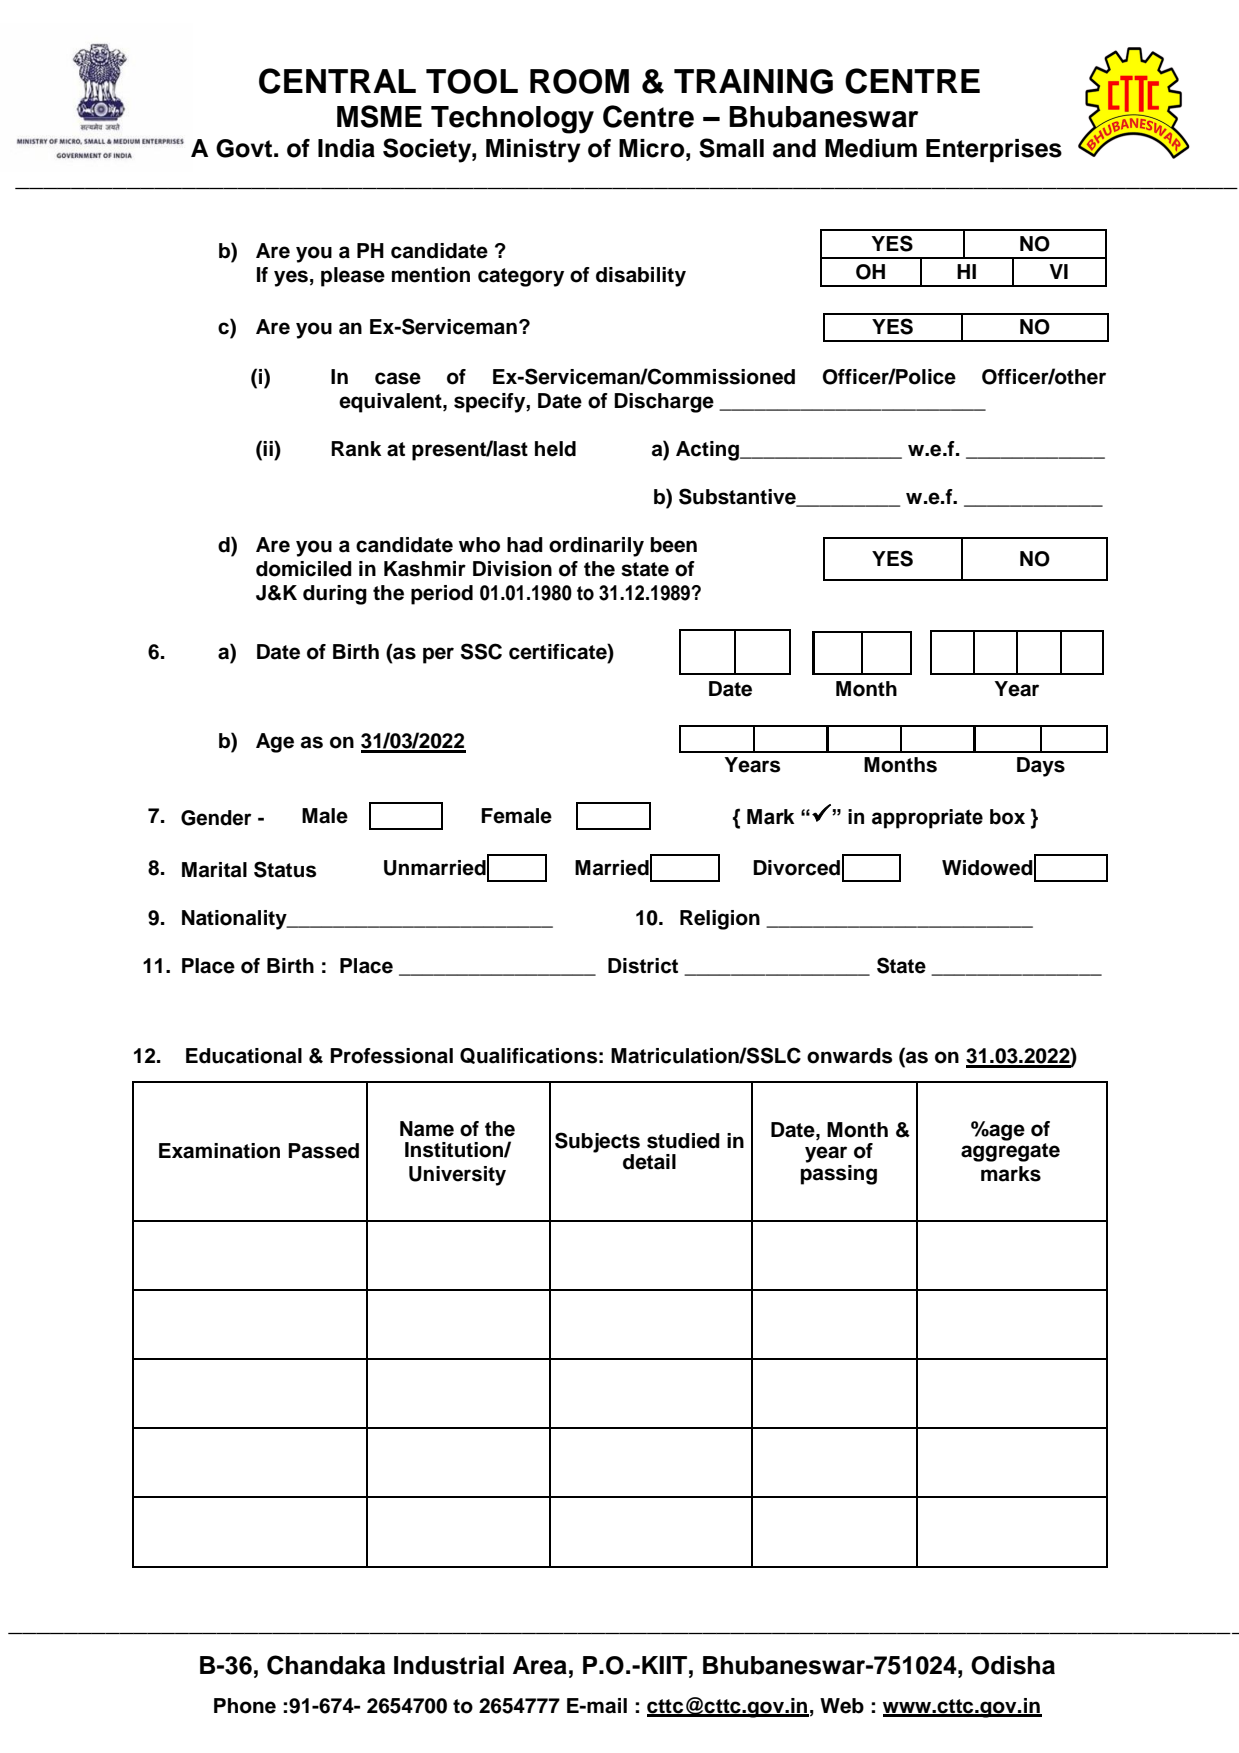 The image size is (1239, 1753). What do you see at coordinates (579, 81) in the page?
I see `ROOM` at bounding box center [579, 81].
